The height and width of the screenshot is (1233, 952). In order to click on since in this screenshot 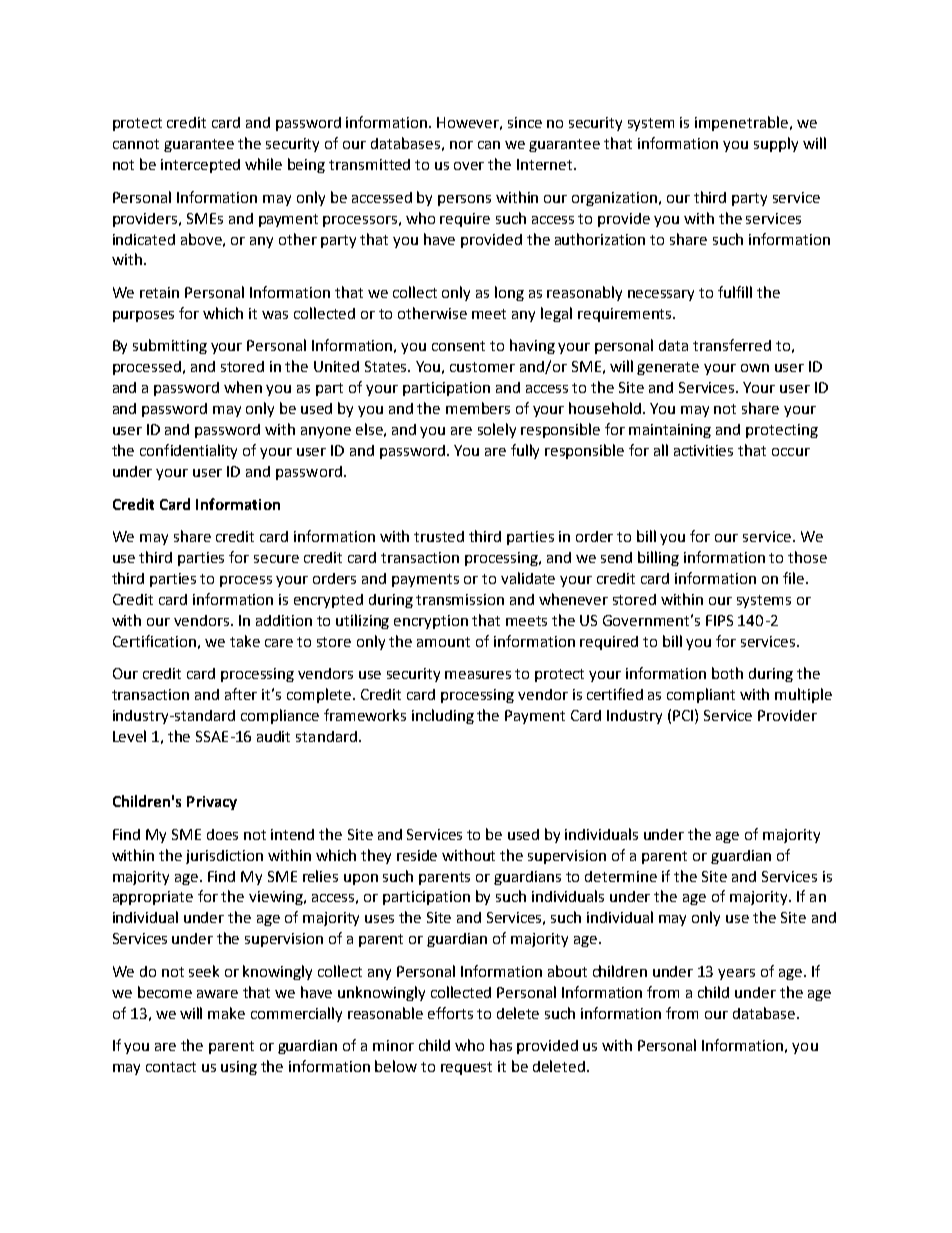, I will do `click(525, 122)`.
